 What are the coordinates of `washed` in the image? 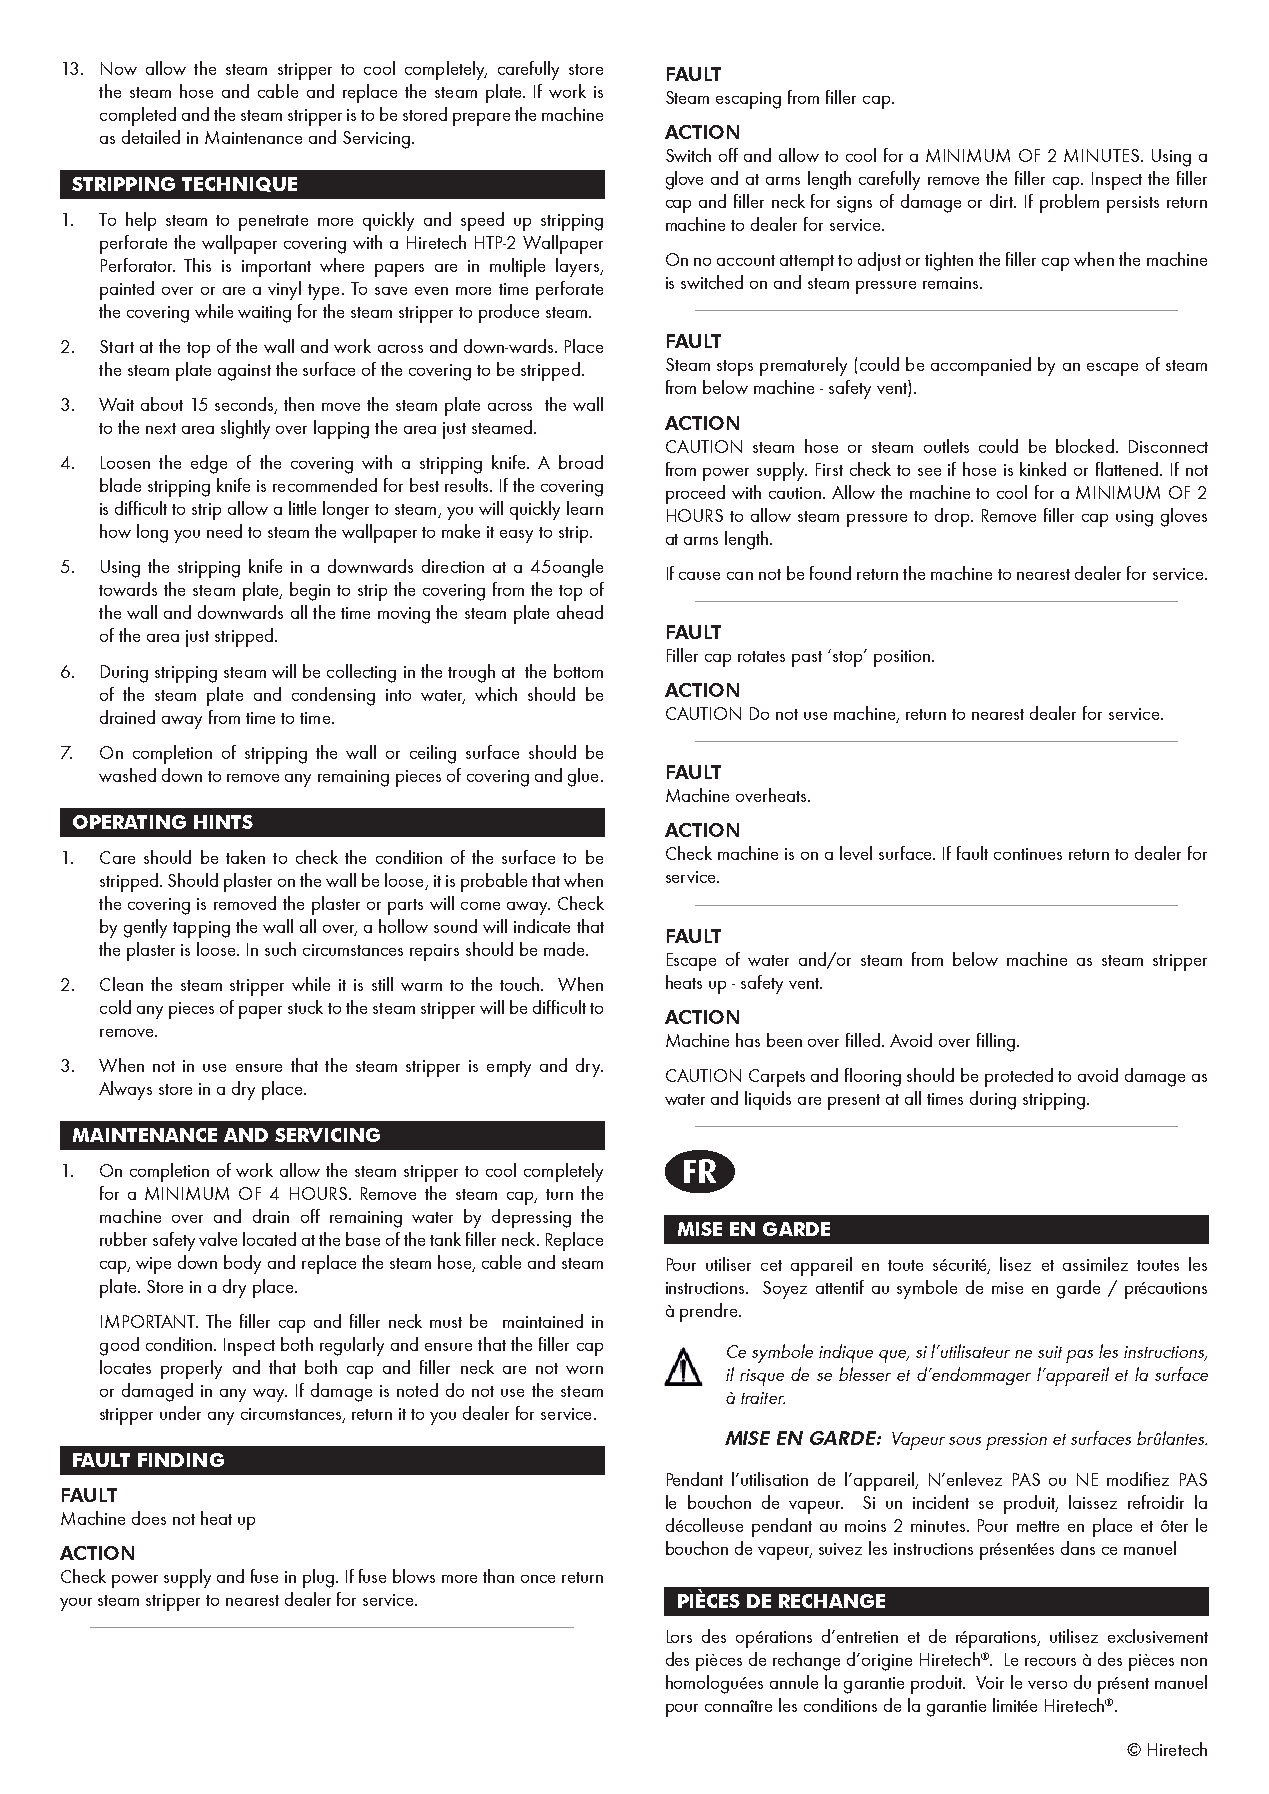 It's located at (127, 775).
